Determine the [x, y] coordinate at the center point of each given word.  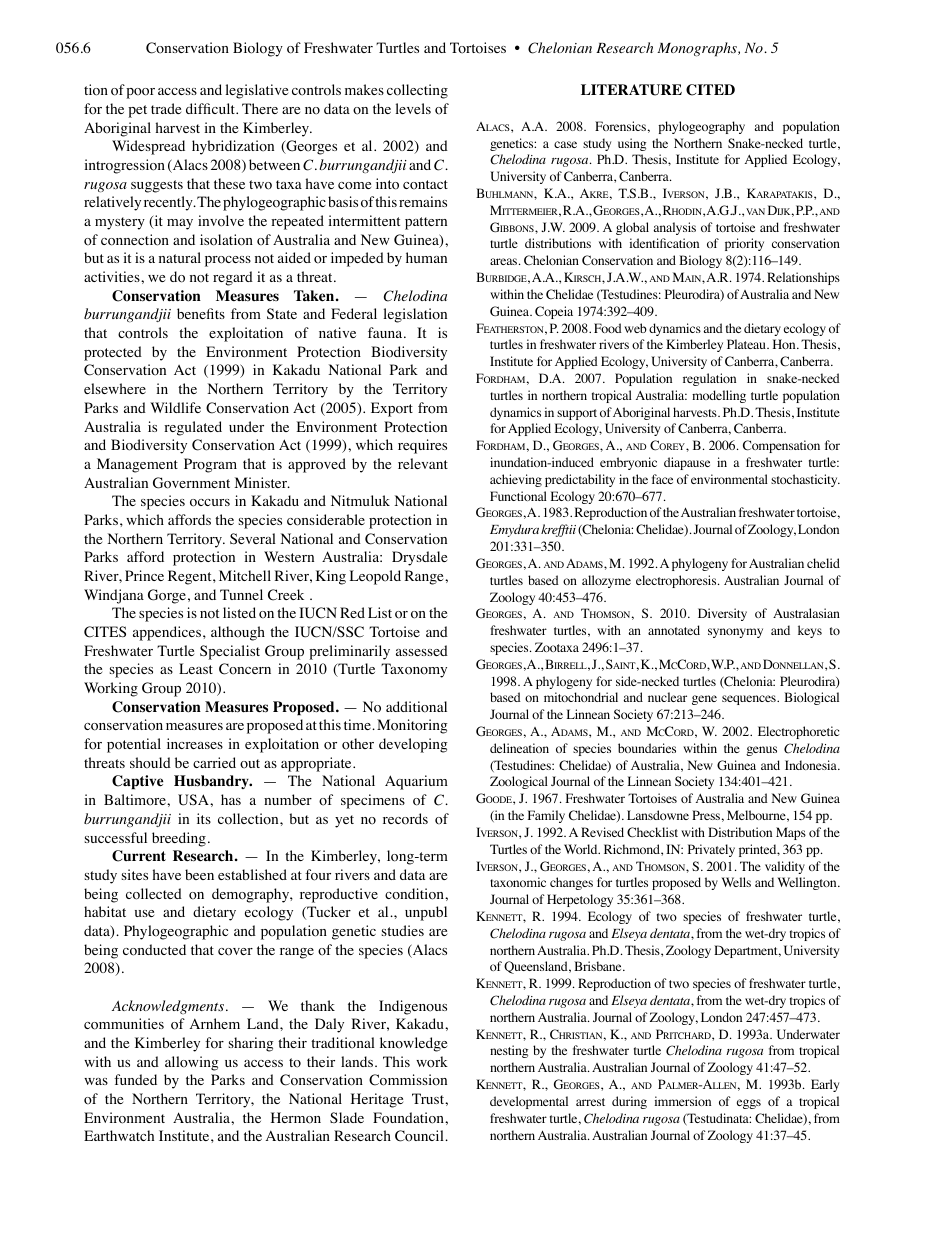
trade [166, 108]
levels [413, 108]
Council [420, 1136]
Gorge [167, 596]
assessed [422, 650]
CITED [710, 90]
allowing [192, 1063]
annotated [674, 630]
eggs [749, 1104]
